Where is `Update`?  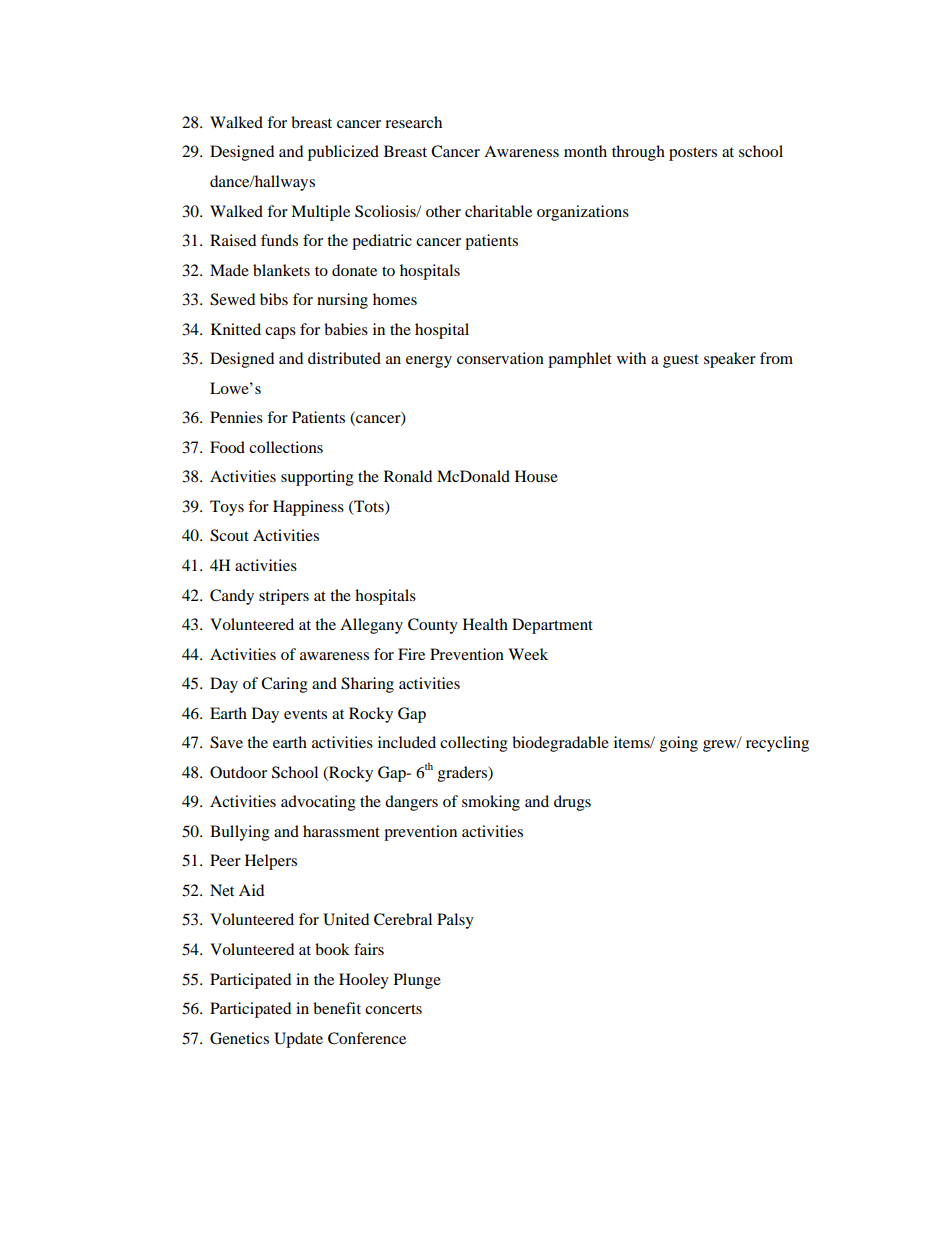 Update is located at coordinates (298, 1040).
